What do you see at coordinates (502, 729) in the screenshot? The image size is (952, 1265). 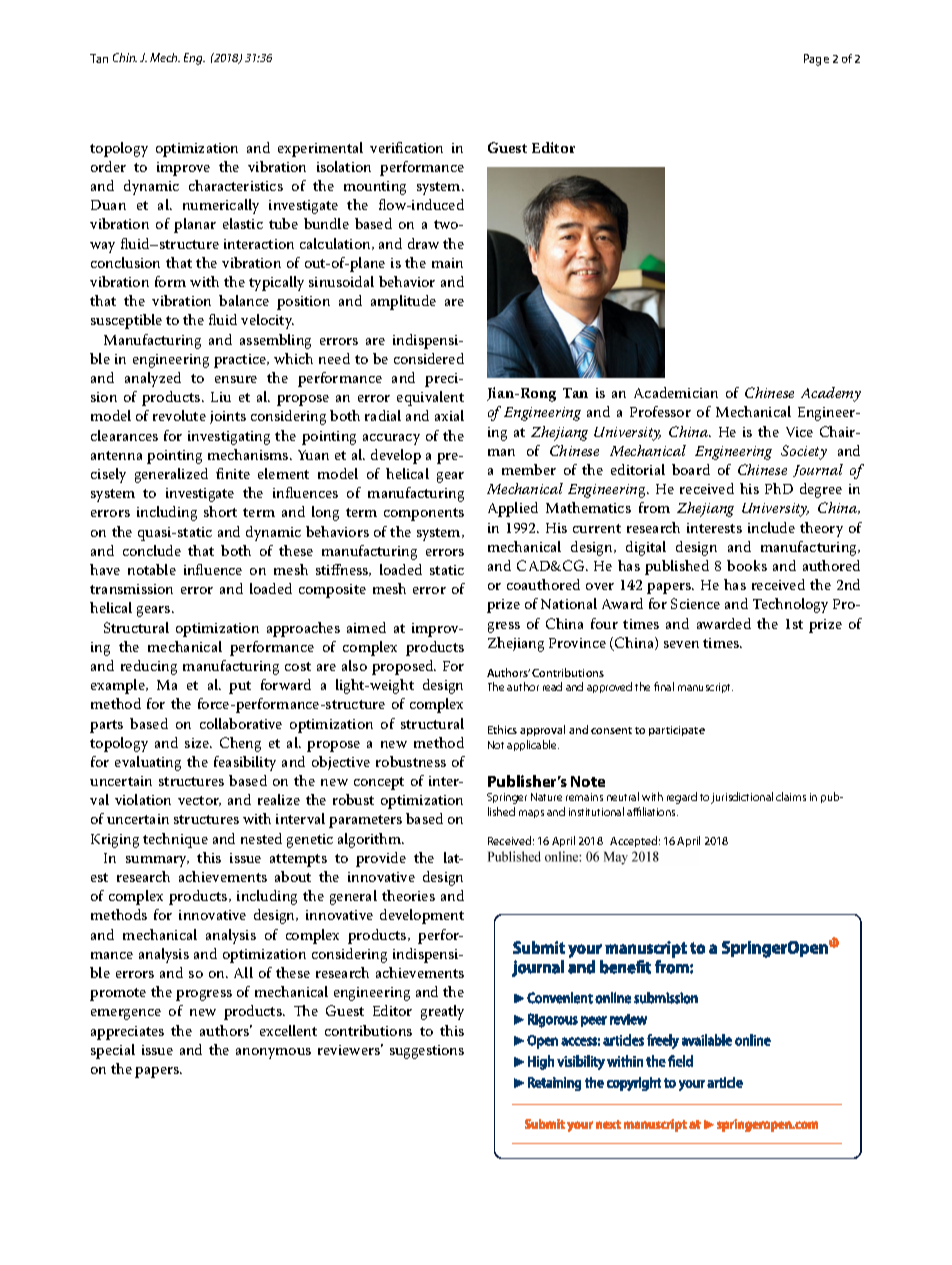 I see `Ethics` at bounding box center [502, 729].
